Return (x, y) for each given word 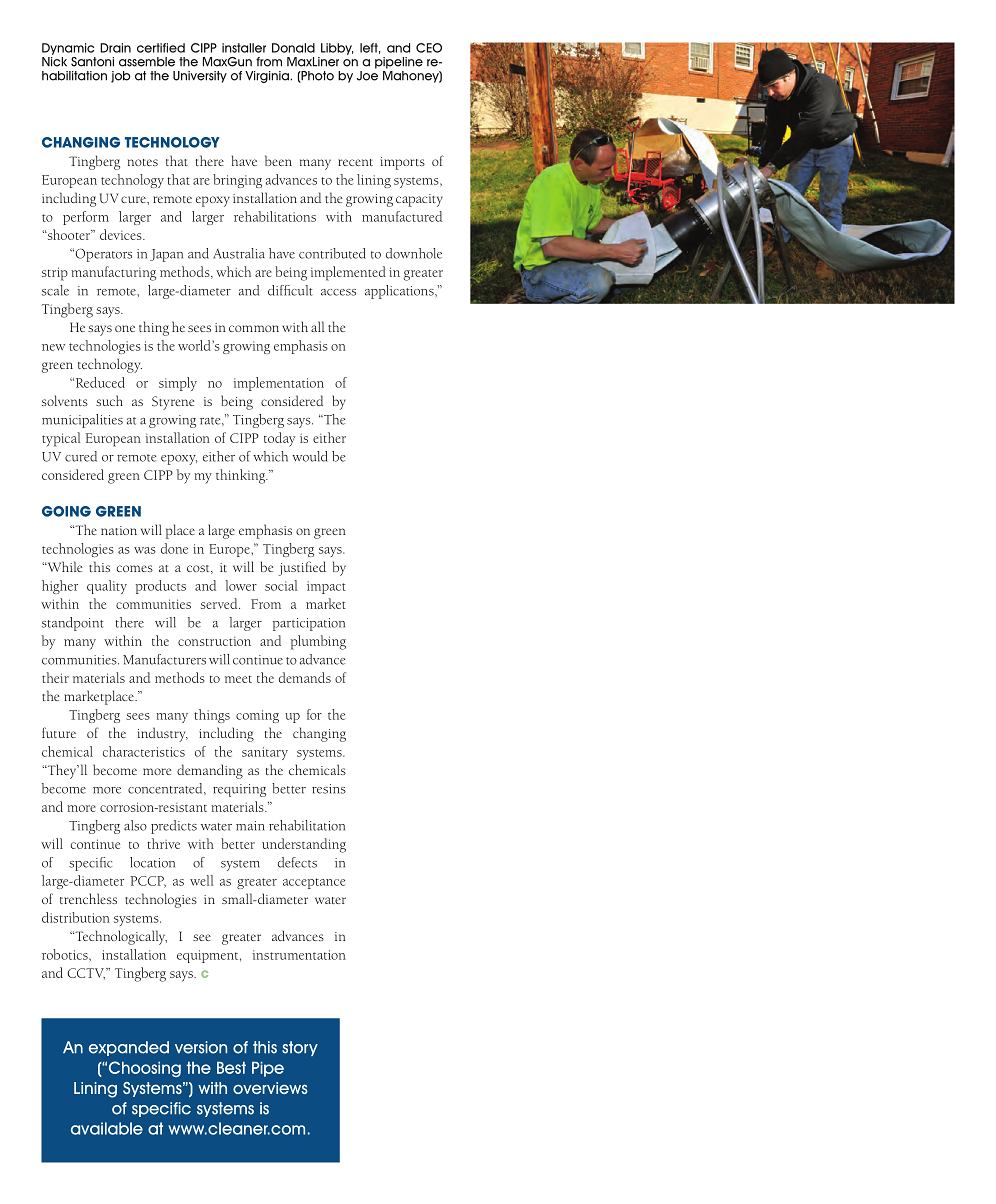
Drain (115, 48)
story (300, 1048)
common (254, 328)
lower (241, 585)
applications (400, 292)
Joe (367, 74)
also (135, 825)
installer (244, 48)
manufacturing (113, 273)
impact (326, 587)
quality (107, 587)
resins (329, 789)
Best (231, 1067)
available (107, 1128)
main (250, 826)
